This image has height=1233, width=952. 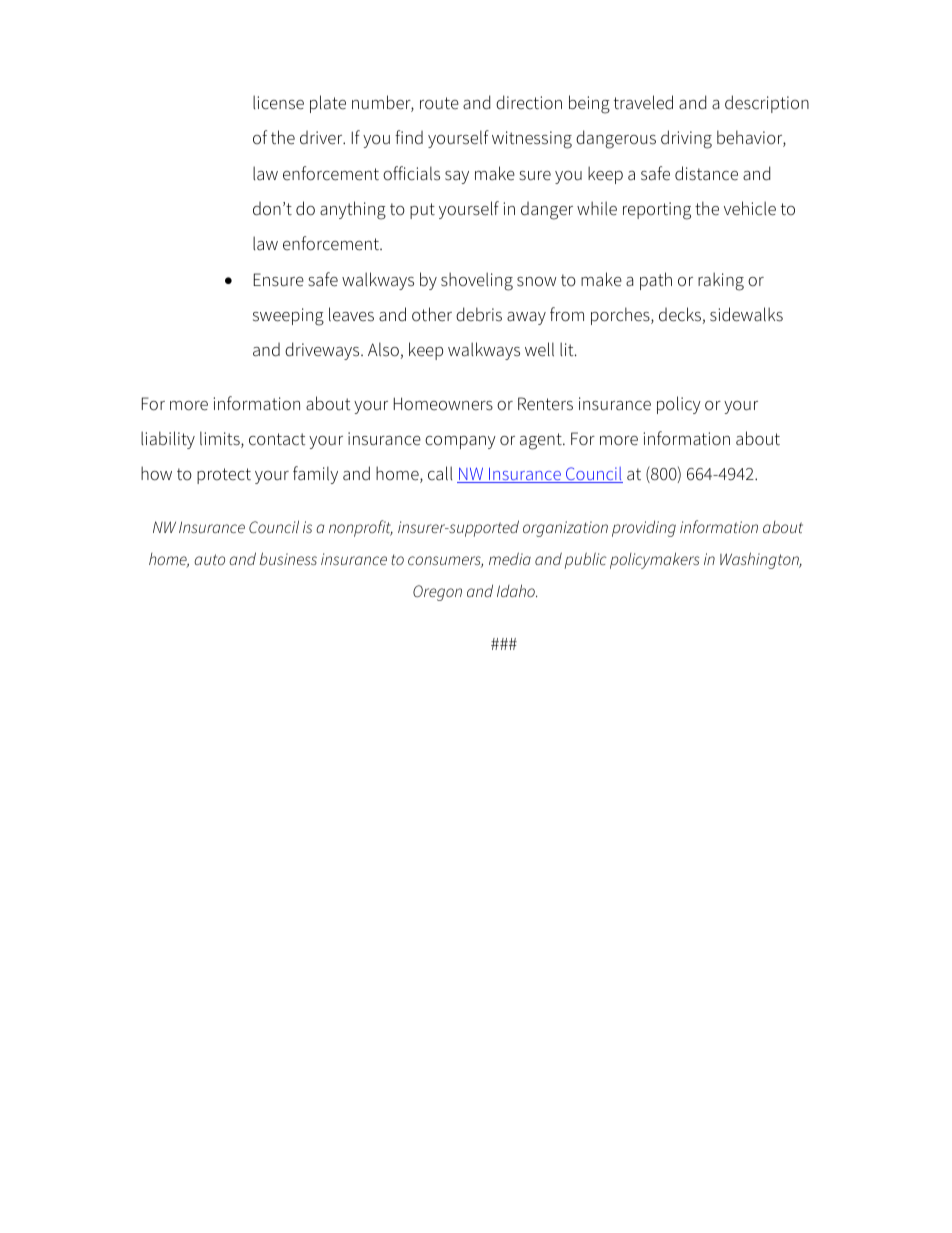 What do you see at coordinates (221, 439) in the image?
I see `limits` at bounding box center [221, 439].
